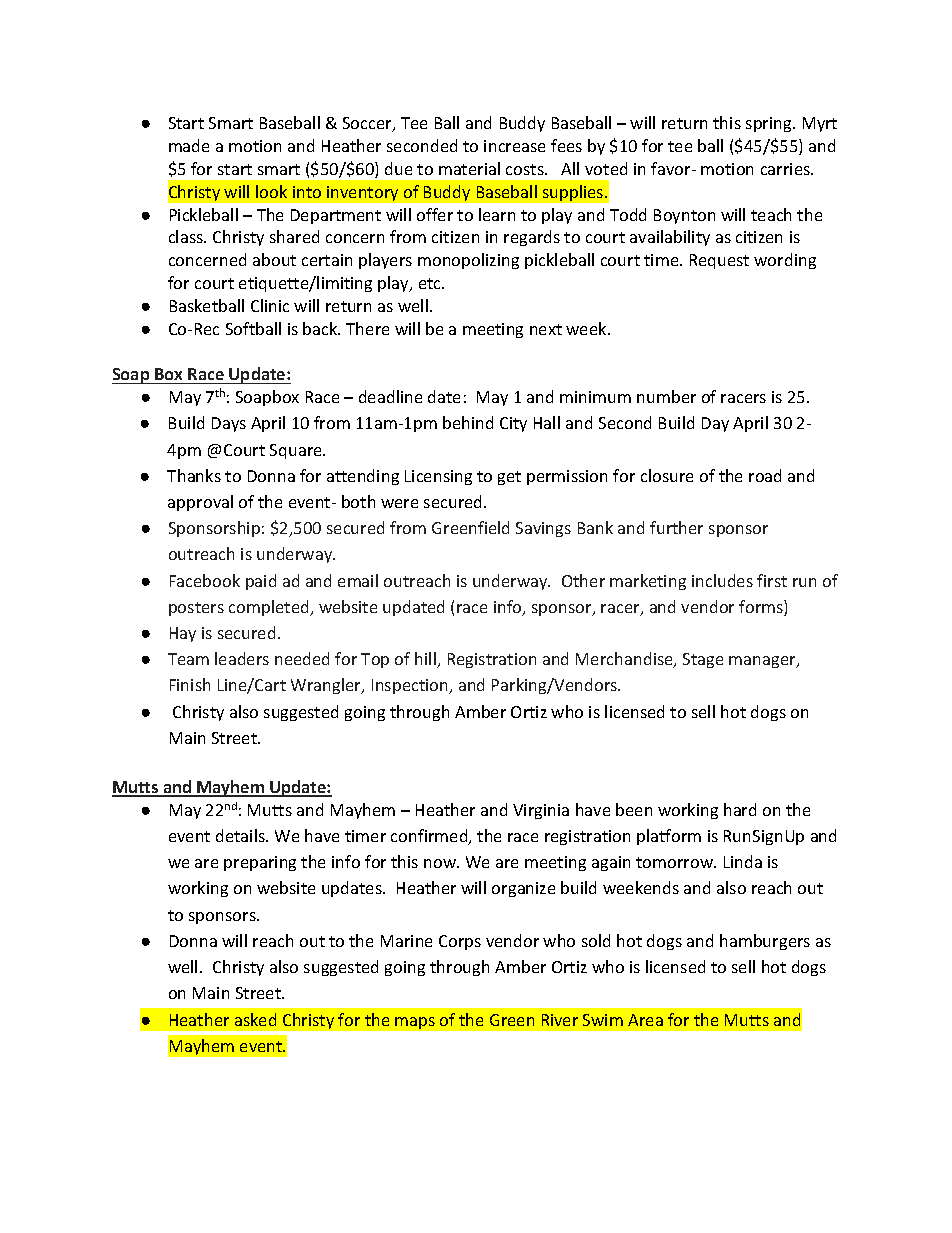 Image resolution: width=952 pixels, height=1233 pixels. I want to click on Area, so click(645, 1020).
